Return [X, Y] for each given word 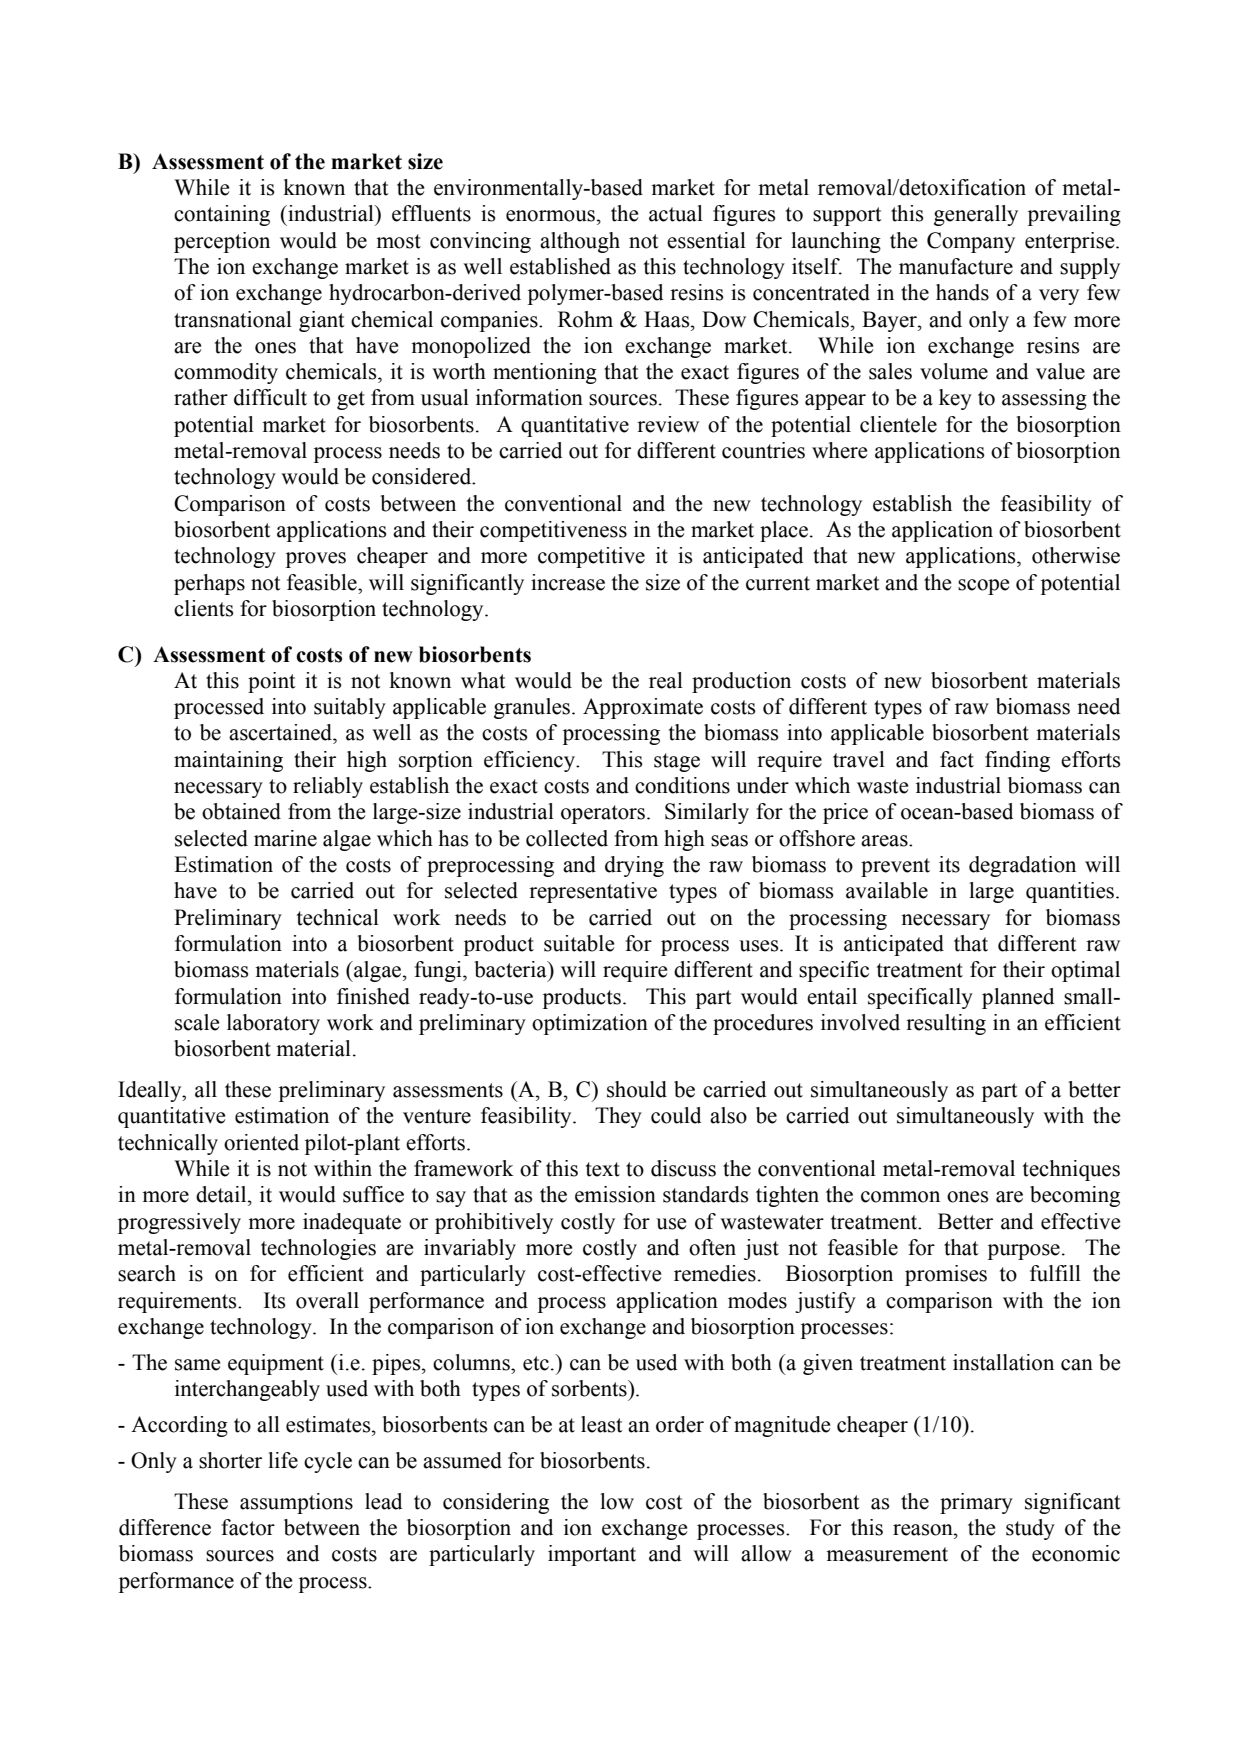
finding [1017, 761]
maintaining [228, 761]
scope [983, 587]
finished [373, 996]
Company [971, 242]
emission [615, 1194]
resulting [946, 1024]
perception [222, 242]
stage [677, 762]
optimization [590, 1024]
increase [568, 582]
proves [316, 560]
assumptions [296, 1503]
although [580, 242]
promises [946, 1275]
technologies [318, 1249]
